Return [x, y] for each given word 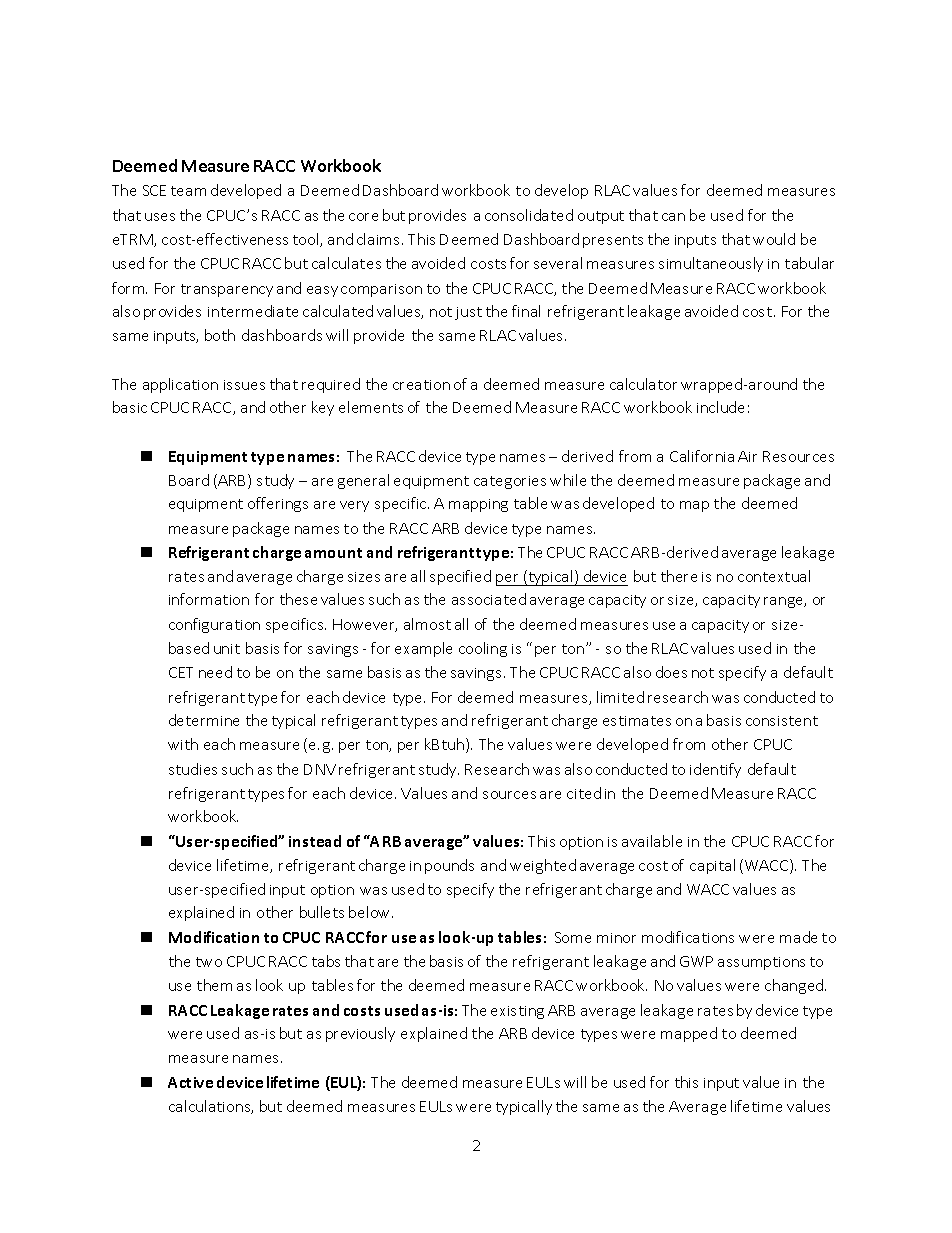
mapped [689, 1034]
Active [190, 1082]
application [180, 385]
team [188, 191]
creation [421, 385]
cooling [483, 649]
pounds [449, 866]
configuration [214, 625]
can [673, 217]
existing [517, 1012]
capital [712, 866]
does [671, 672]
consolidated [529, 215]
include [720, 407]
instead [315, 841]
